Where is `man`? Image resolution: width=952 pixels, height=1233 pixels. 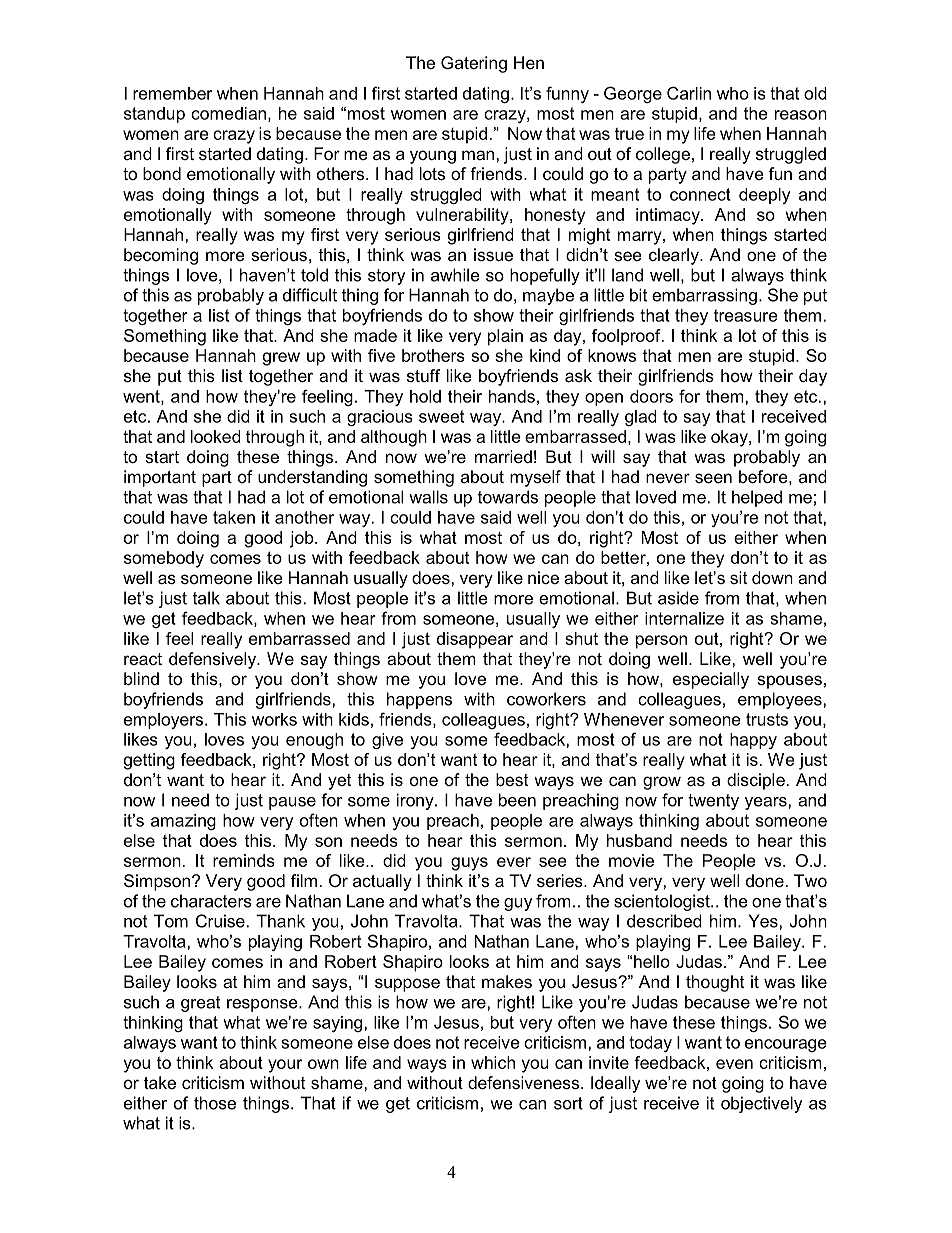
man is located at coordinates (478, 155).
